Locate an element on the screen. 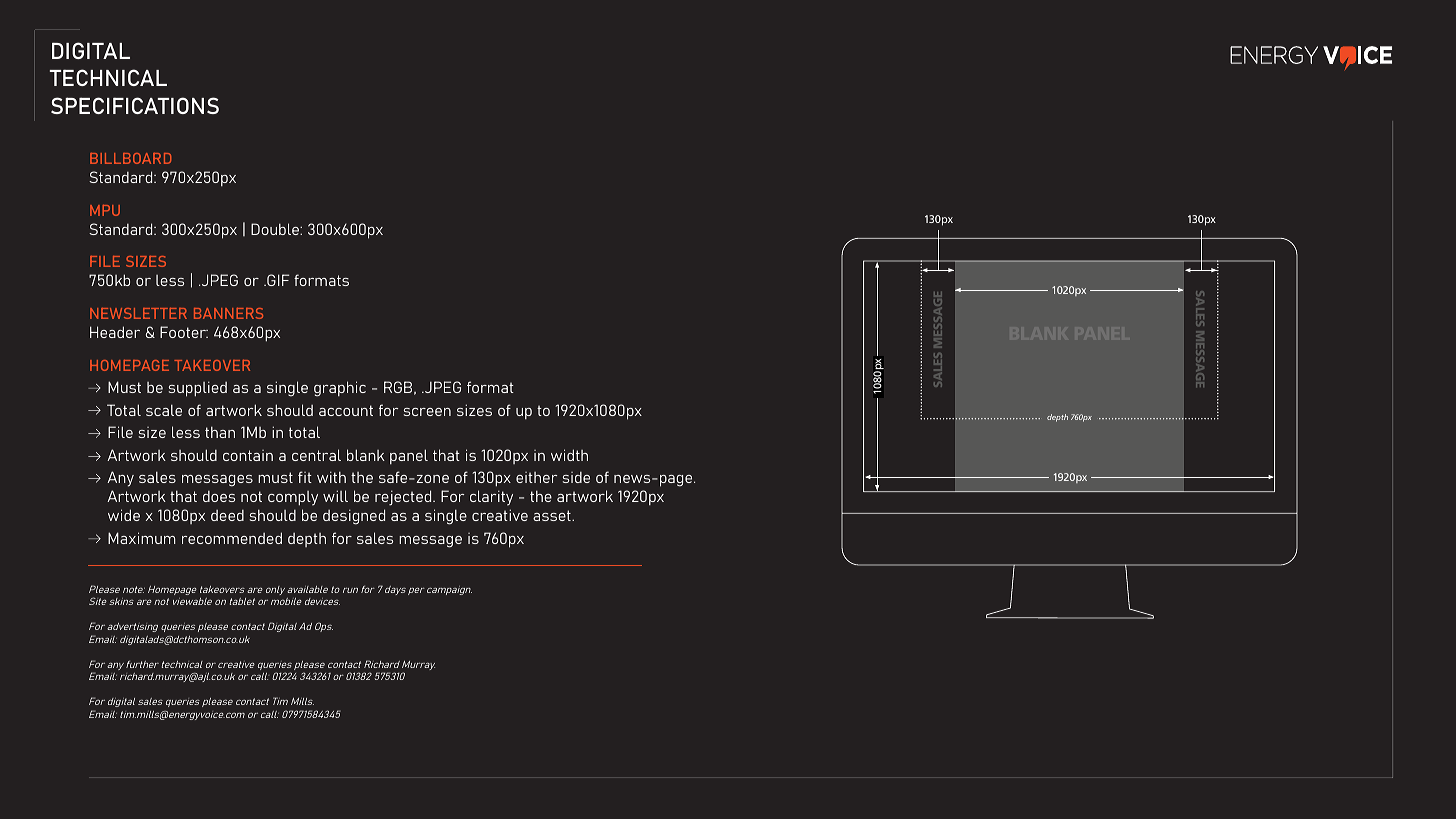 The height and width of the screenshot is (819, 1456). scale is located at coordinates (164, 410).
